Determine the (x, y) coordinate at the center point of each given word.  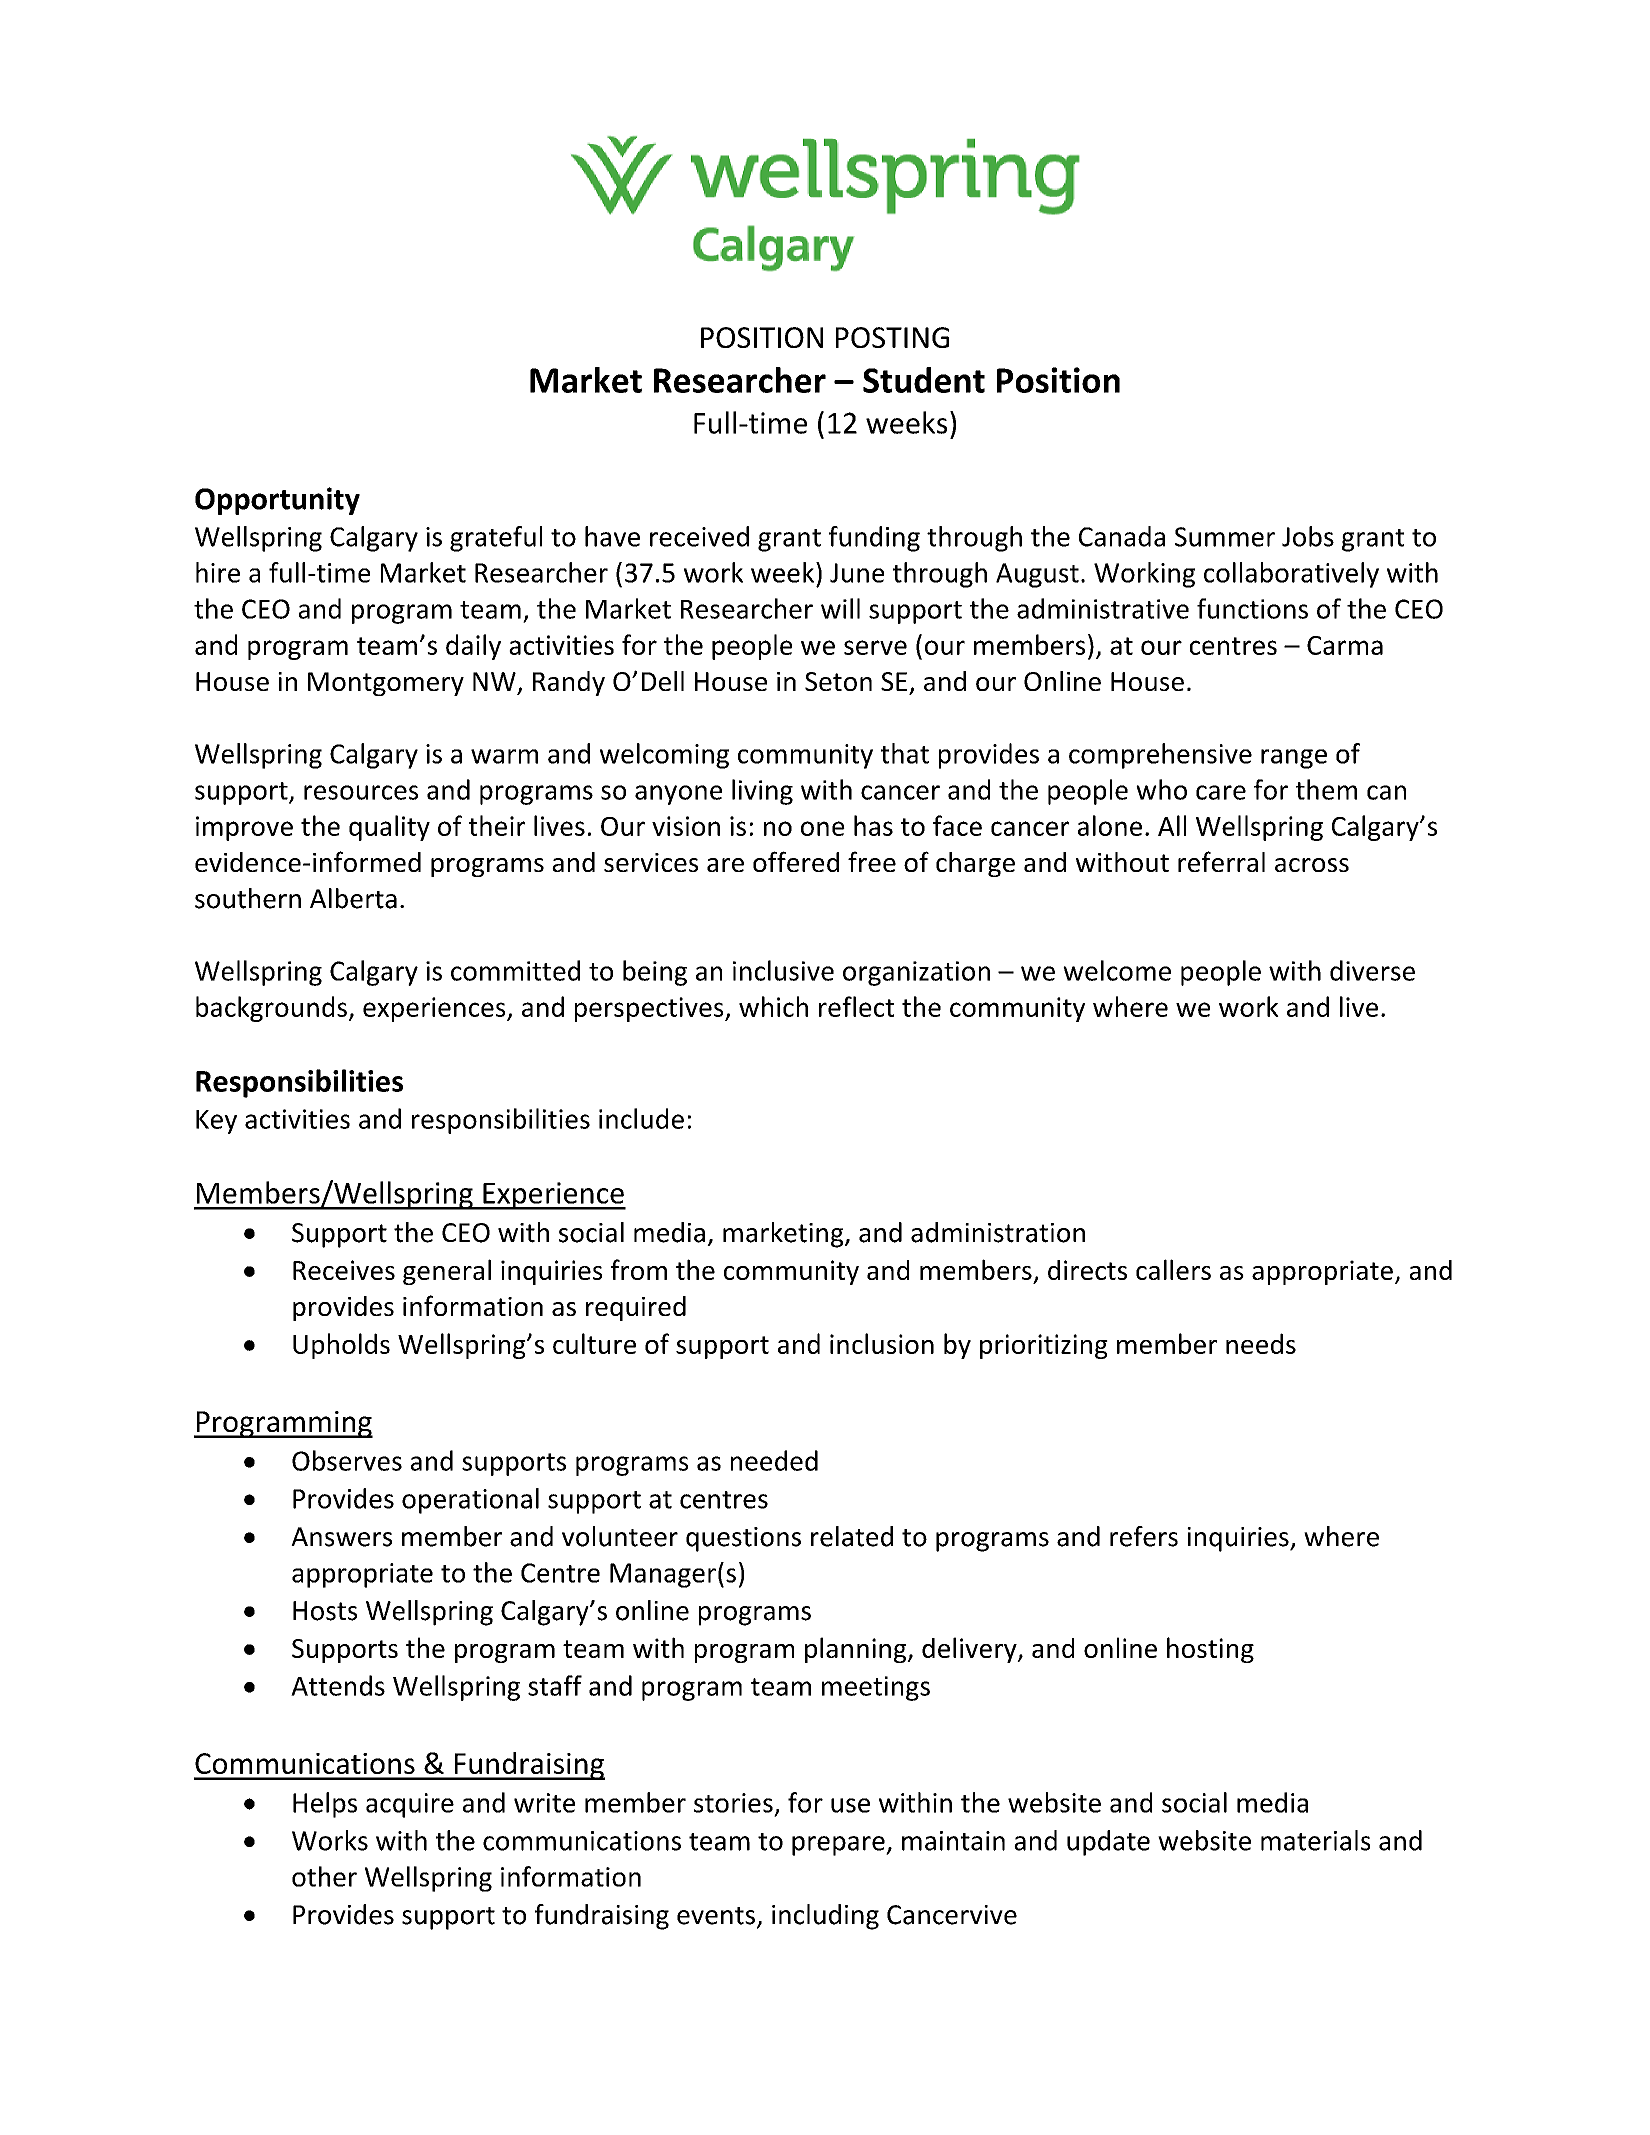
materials (1315, 1840)
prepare (839, 1846)
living (762, 792)
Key (216, 1122)
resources (361, 792)
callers (1173, 1269)
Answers (341, 1537)
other (324, 1876)
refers (1144, 1536)
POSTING (892, 337)
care (1221, 792)
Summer (1225, 537)
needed (774, 1460)
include (641, 1118)
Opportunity (277, 501)
